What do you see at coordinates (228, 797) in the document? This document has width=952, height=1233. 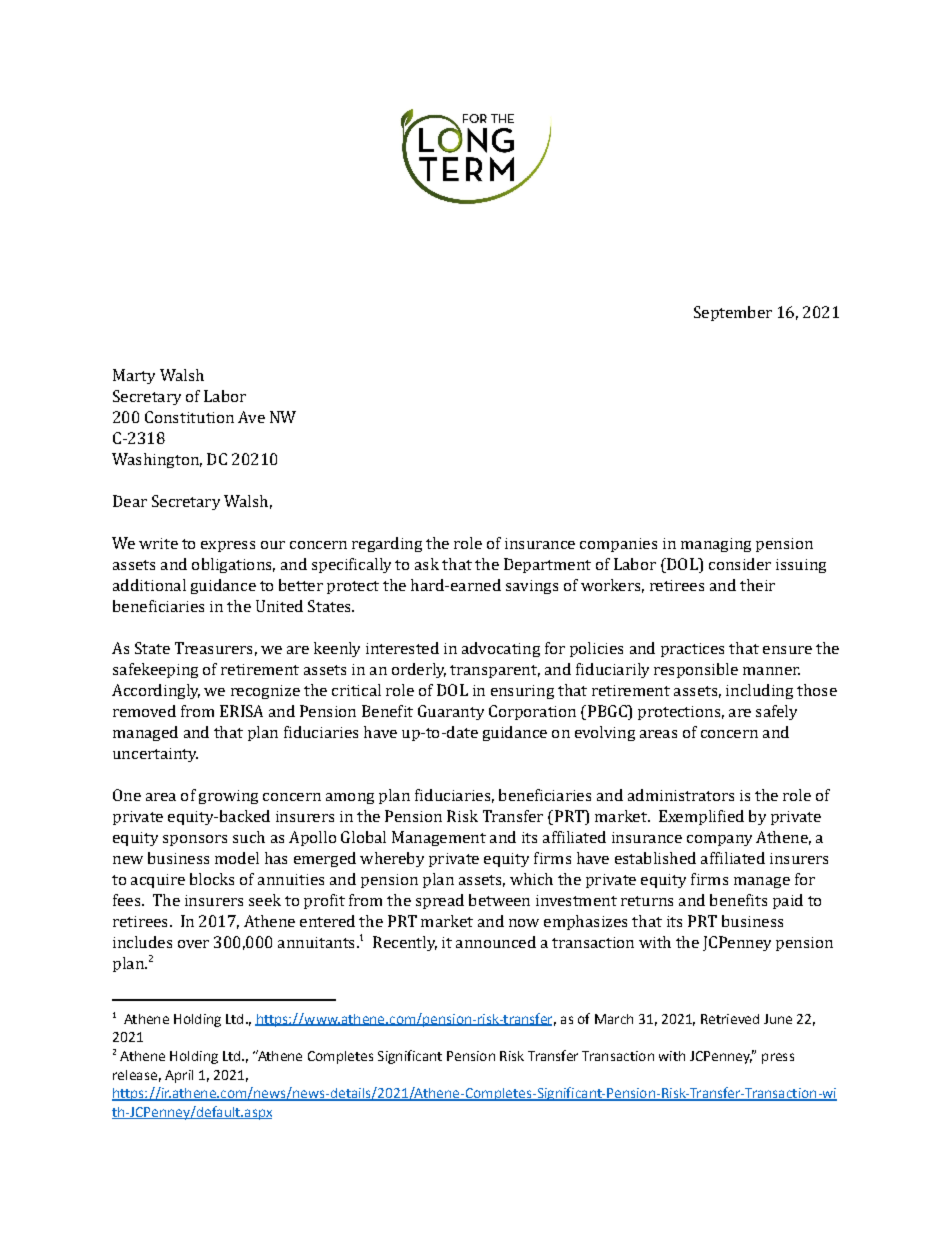 I see `growing` at bounding box center [228, 797].
